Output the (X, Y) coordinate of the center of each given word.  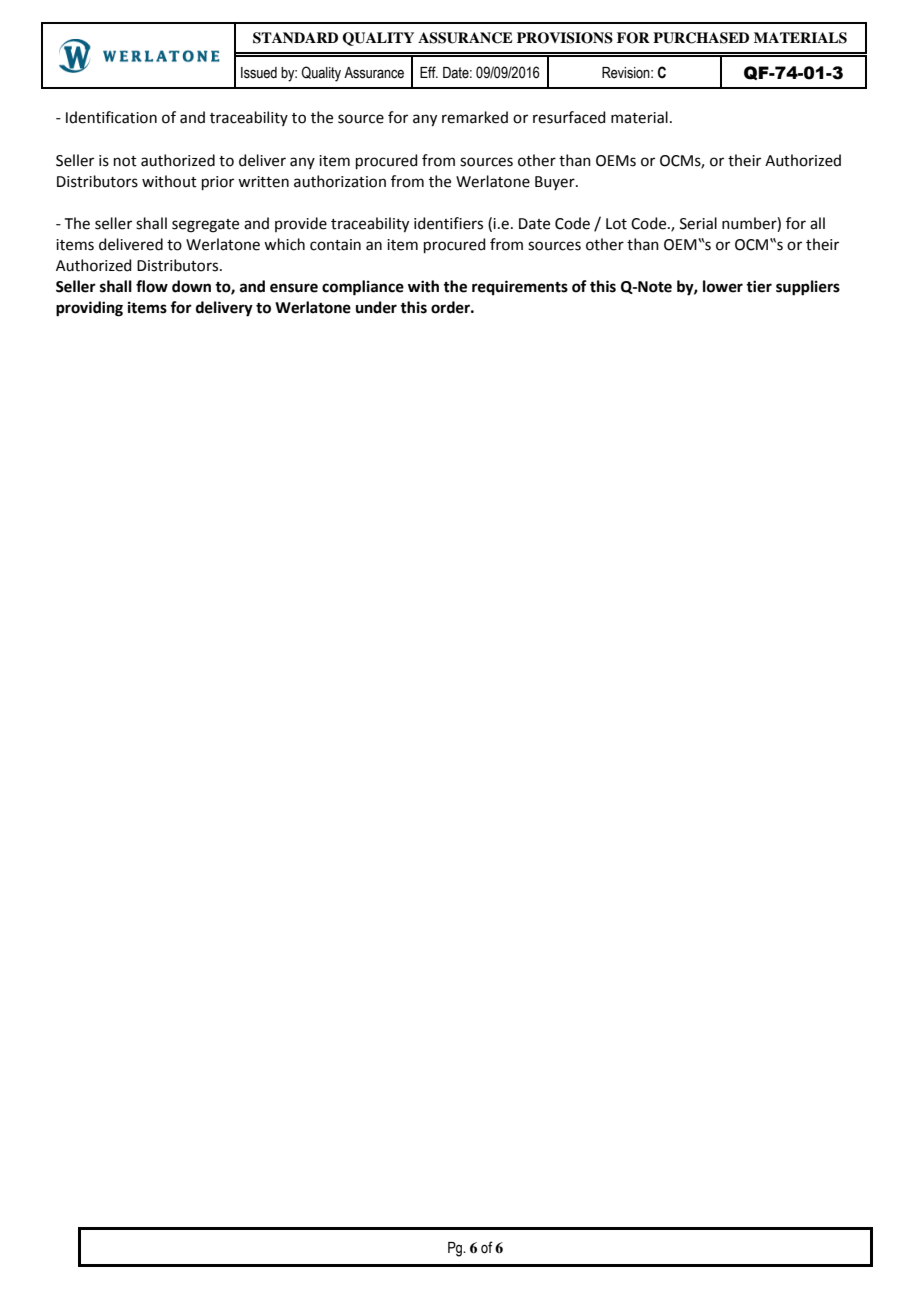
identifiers (448, 223)
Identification (111, 117)
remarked (475, 117)
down (191, 286)
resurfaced (569, 117)
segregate (205, 226)
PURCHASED (701, 38)
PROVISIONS (565, 38)
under (376, 307)
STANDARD (295, 38)
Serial (698, 223)
